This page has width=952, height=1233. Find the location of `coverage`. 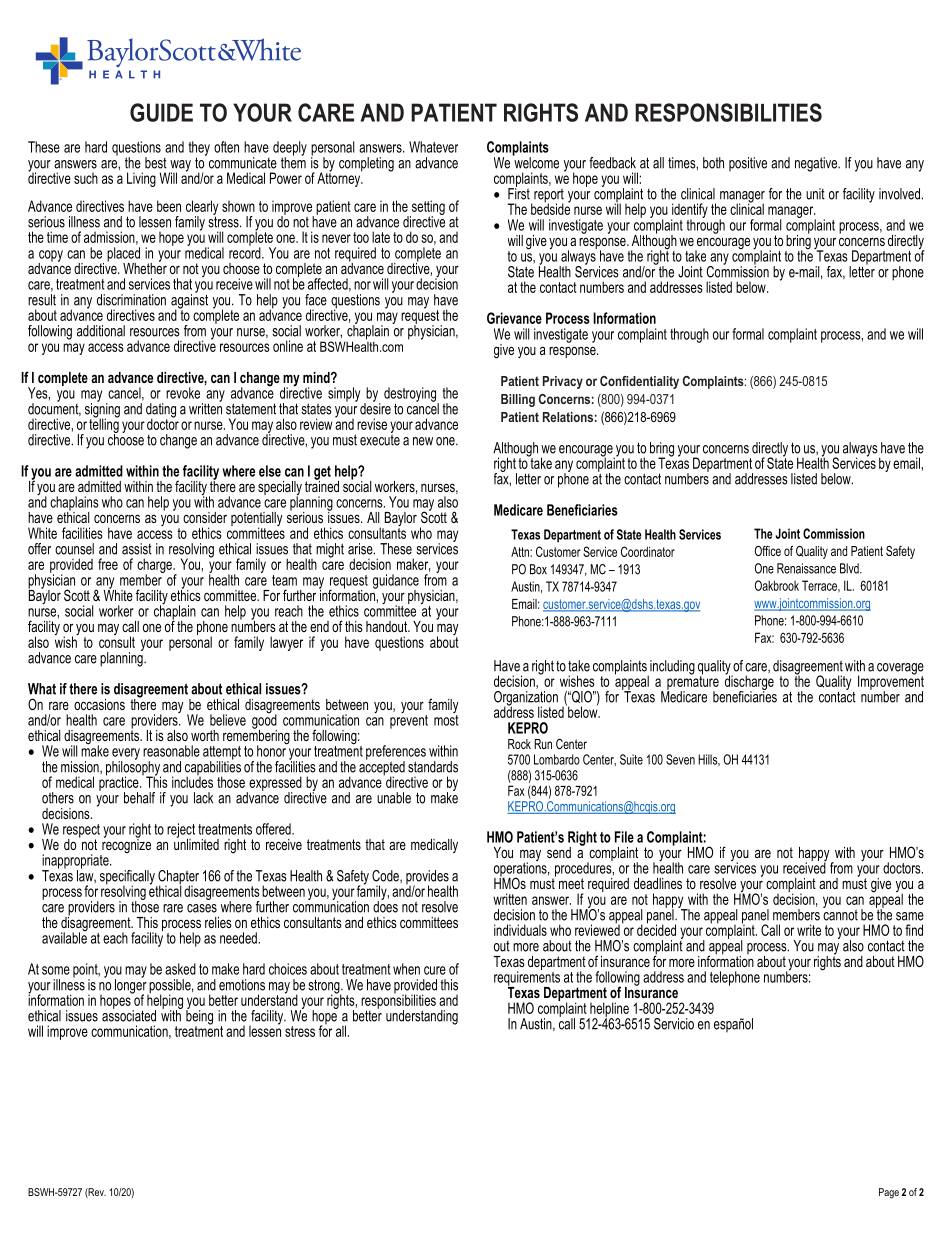

coverage is located at coordinates (900, 670).
